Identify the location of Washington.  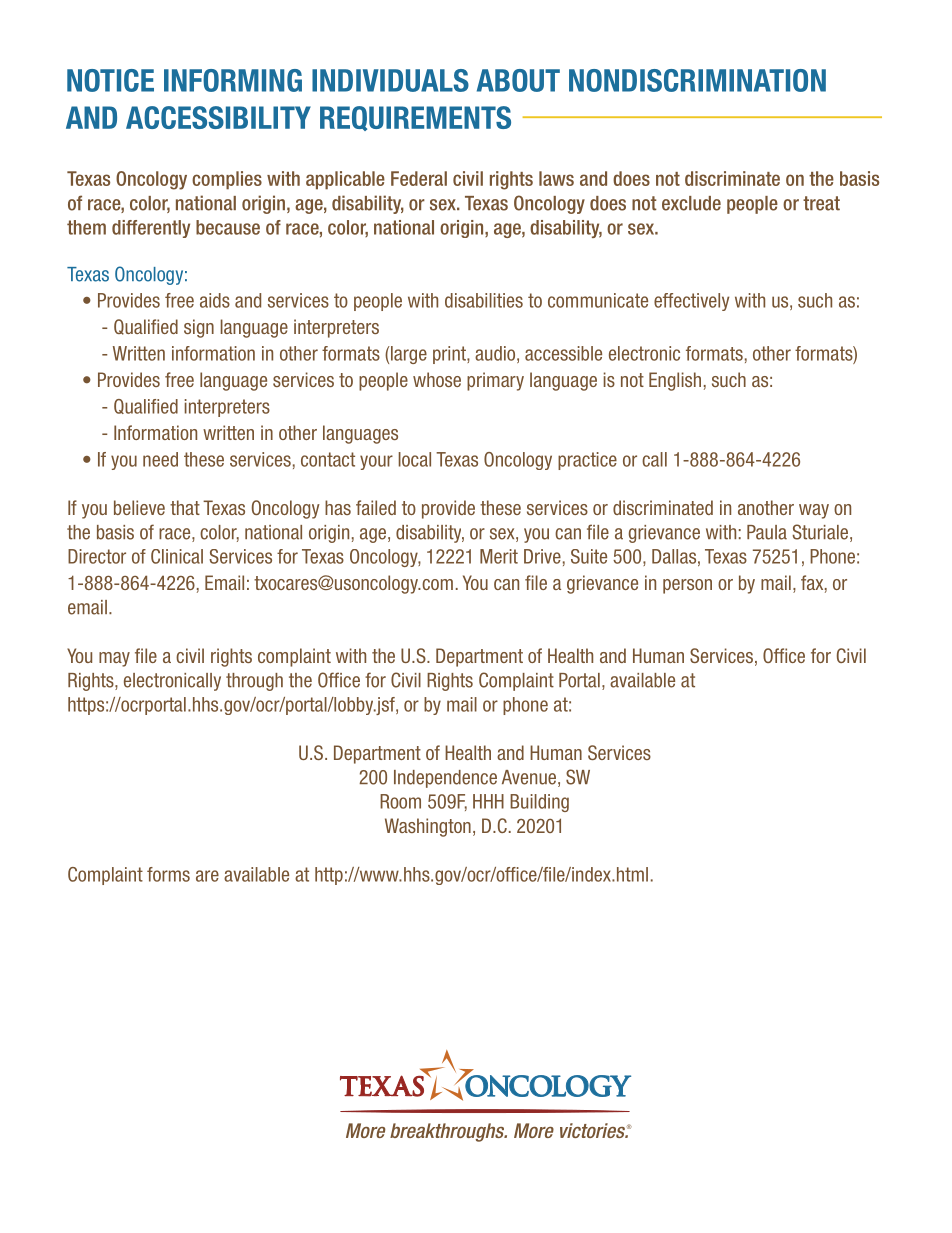
(428, 827).
